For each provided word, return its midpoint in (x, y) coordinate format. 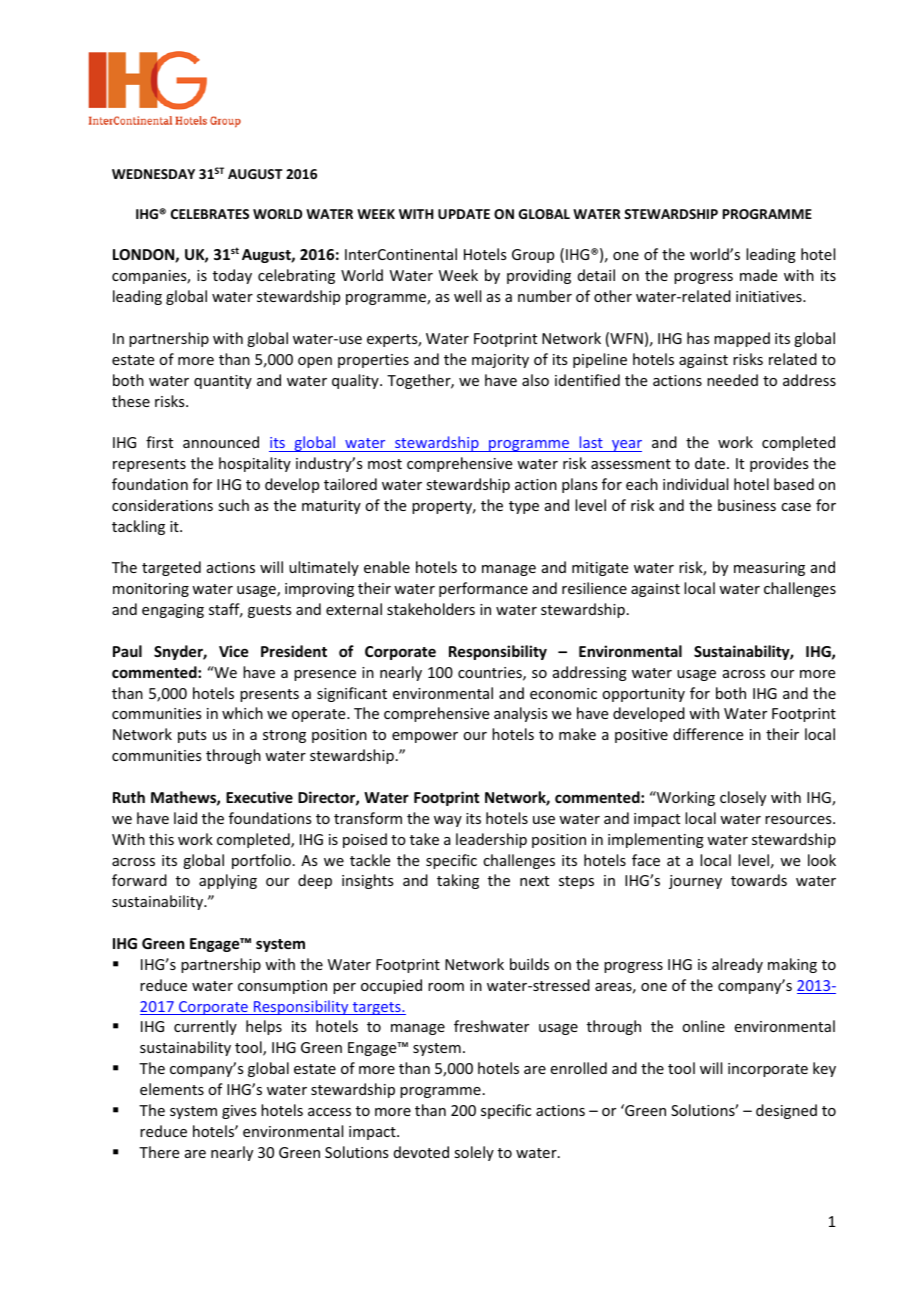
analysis (520, 714)
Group (533, 256)
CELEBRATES (210, 214)
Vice (233, 651)
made (758, 275)
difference (708, 734)
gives (239, 1112)
